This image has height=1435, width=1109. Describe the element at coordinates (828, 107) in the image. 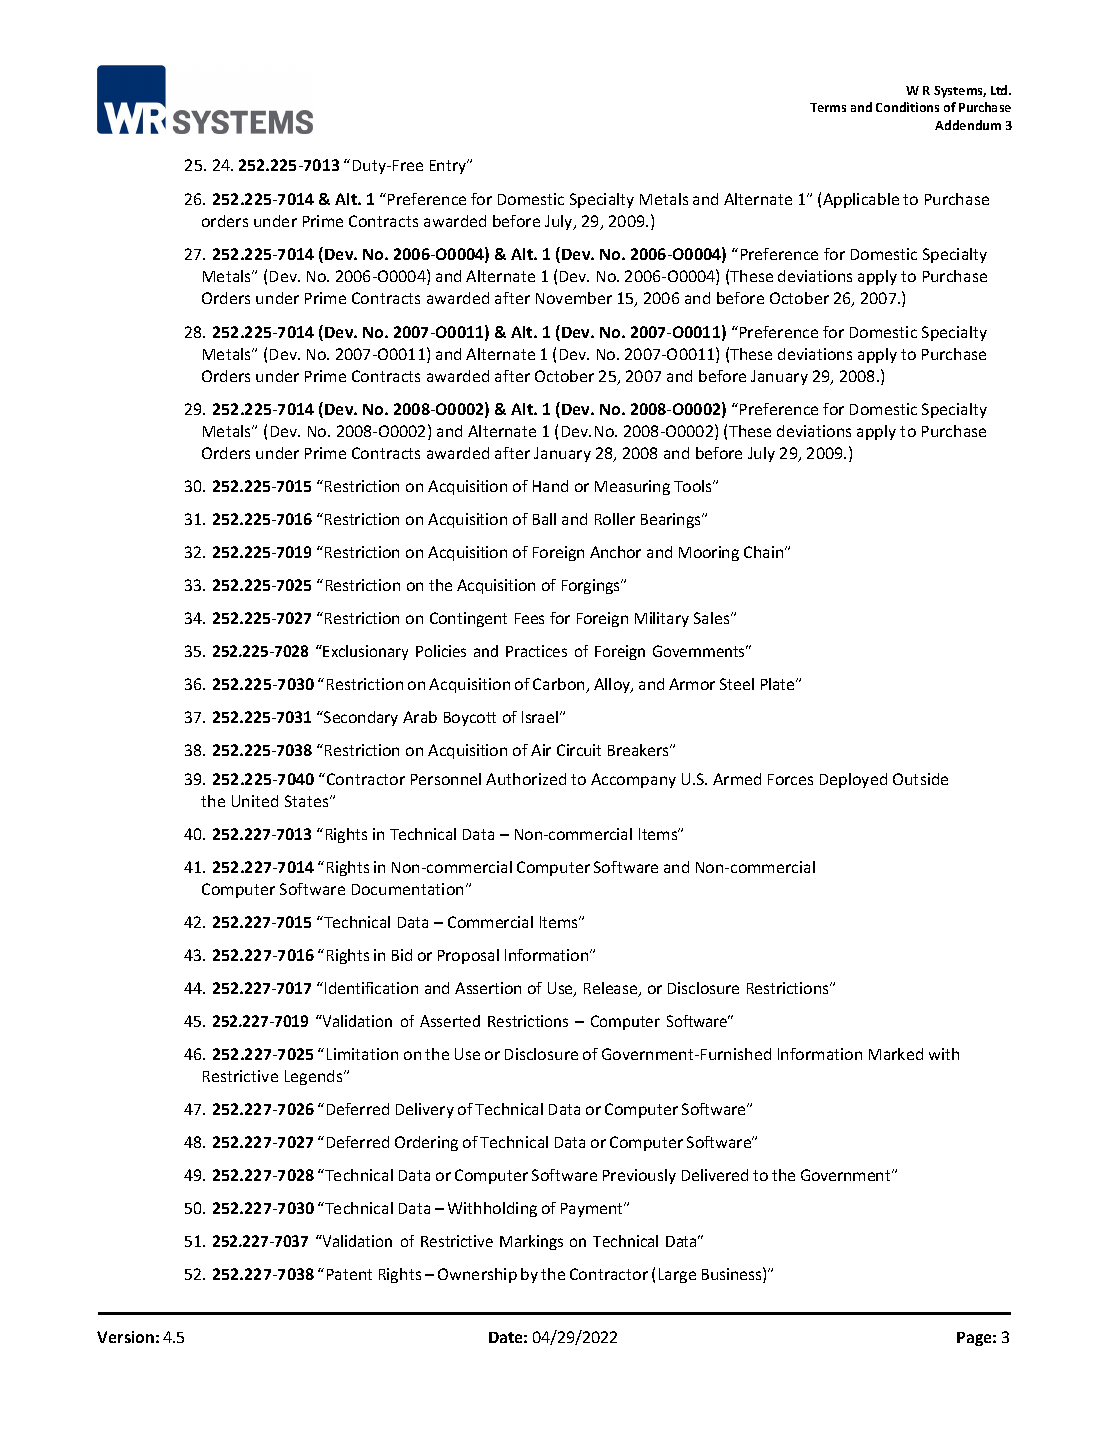

I see `Terms` at that location.
